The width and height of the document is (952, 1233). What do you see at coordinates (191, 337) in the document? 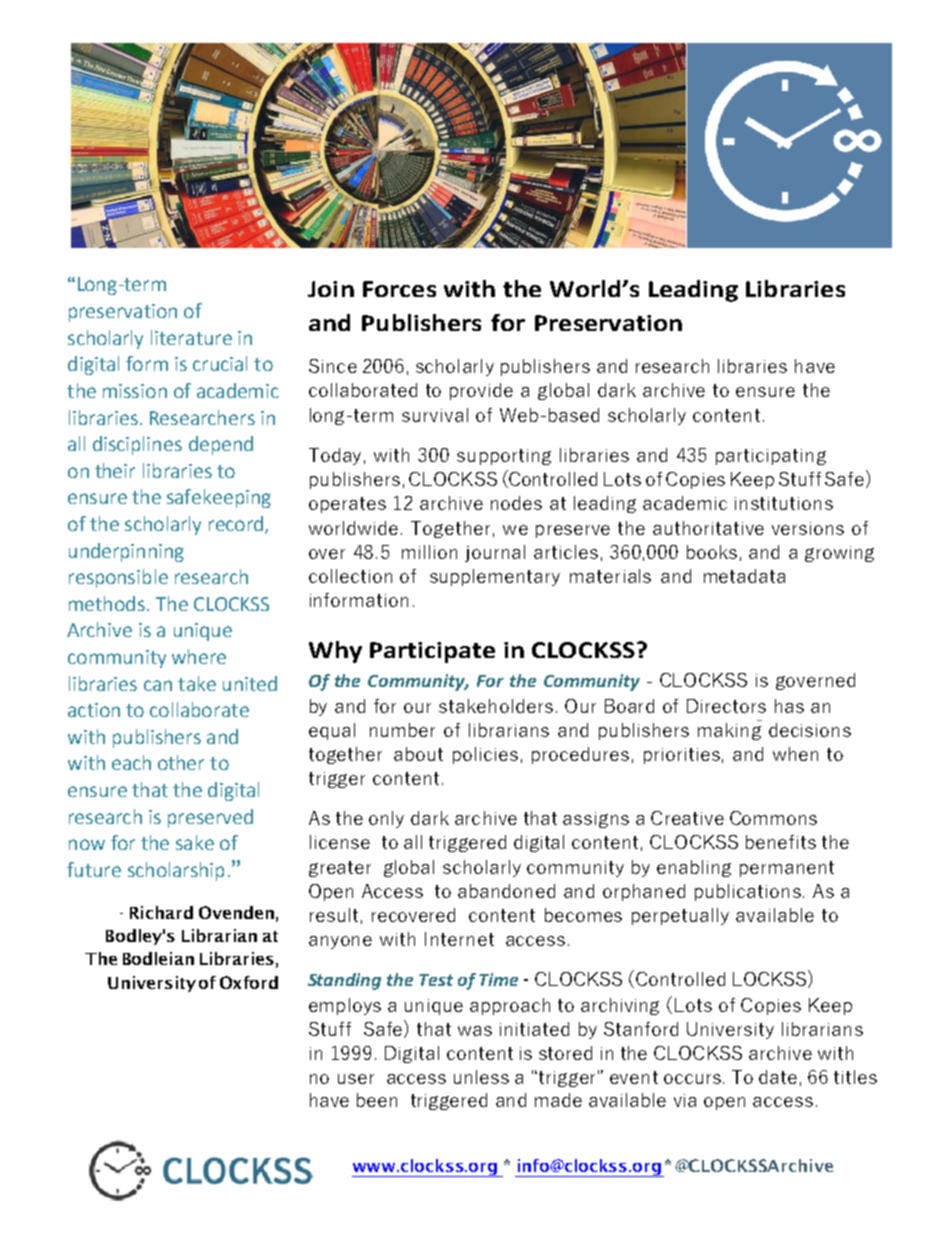
I see `literature` at bounding box center [191, 337].
